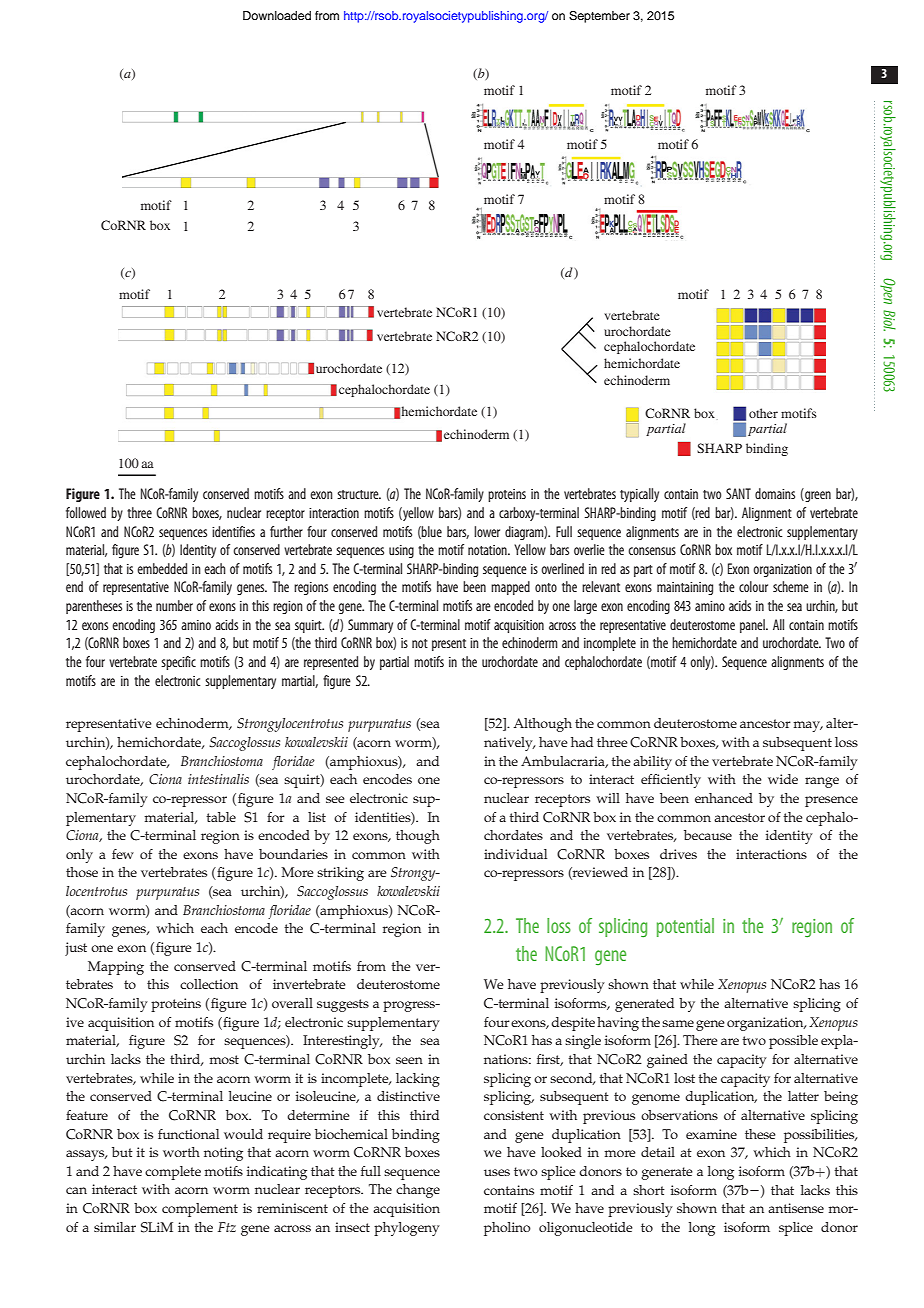  Describe the element at coordinates (582, 742) in the page. I see `had` at that location.
